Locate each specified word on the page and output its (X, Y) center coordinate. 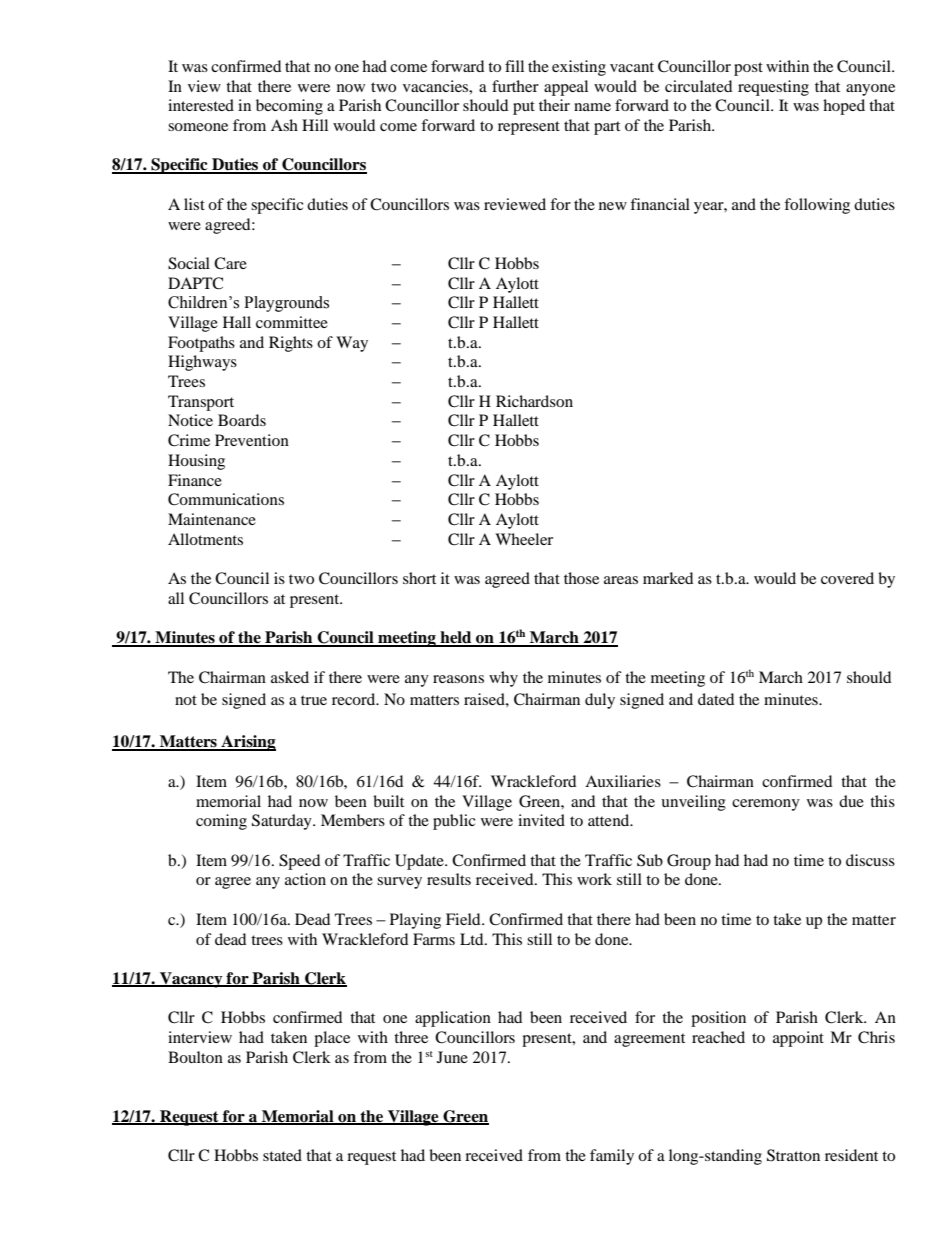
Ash (284, 125)
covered (847, 578)
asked (290, 677)
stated (282, 1155)
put (524, 108)
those (581, 578)
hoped (844, 107)
